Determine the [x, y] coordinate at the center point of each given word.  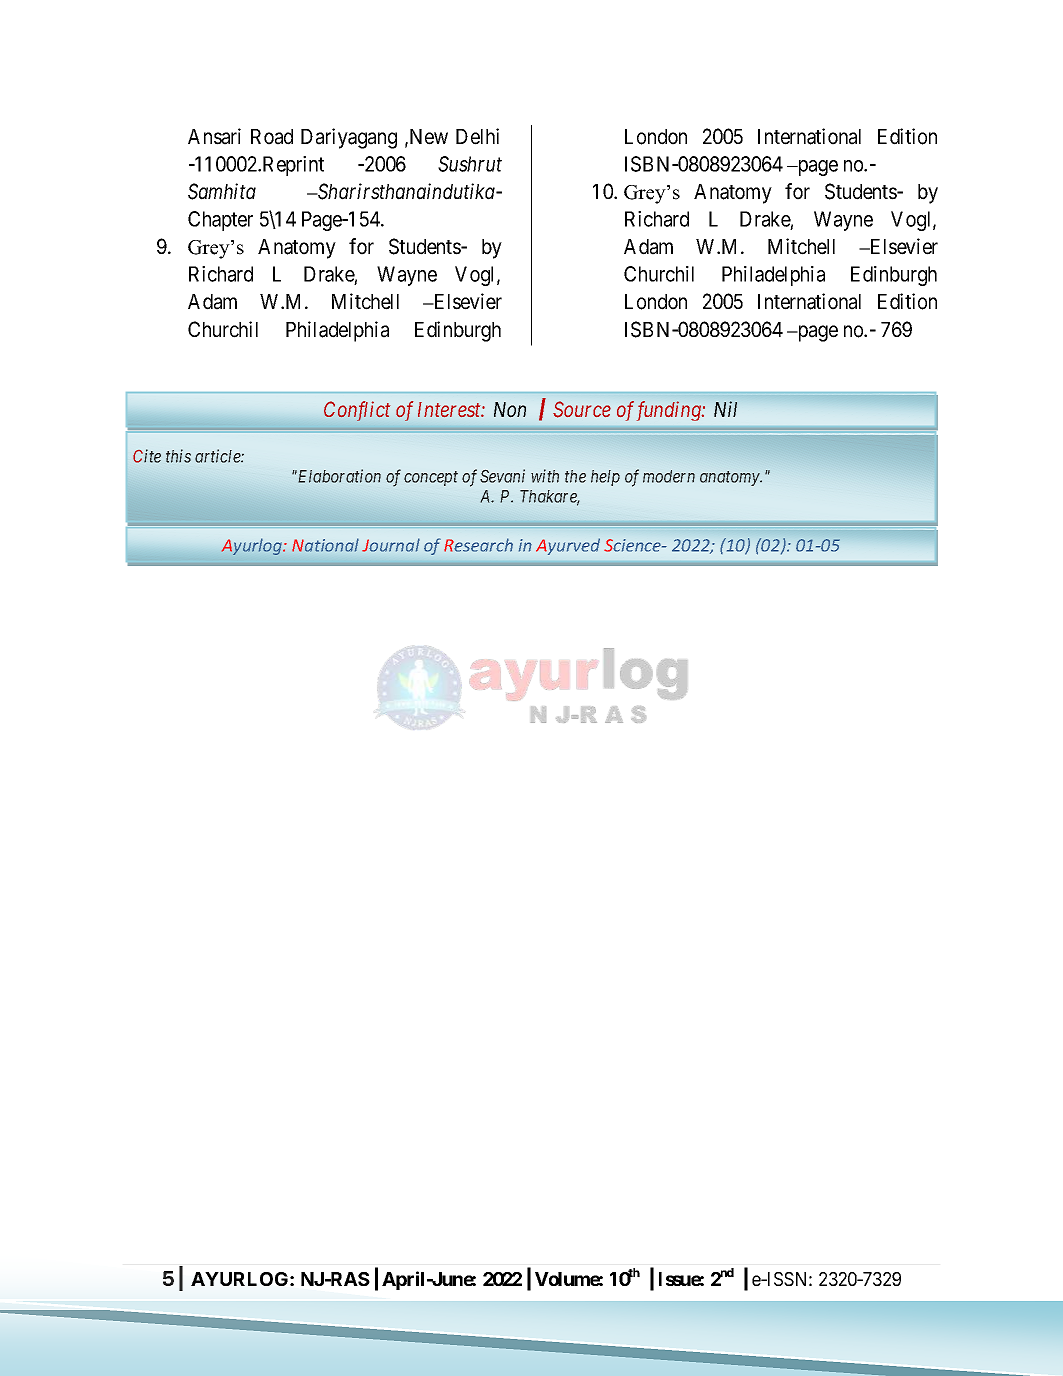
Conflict [357, 411]
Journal [391, 545]
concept [431, 478]
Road [272, 137]
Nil [725, 409]
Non [510, 410]
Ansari [214, 136]
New [427, 137]
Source [582, 409]
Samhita [222, 191]
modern [669, 476]
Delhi [477, 136]
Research [478, 545]
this [178, 456]
